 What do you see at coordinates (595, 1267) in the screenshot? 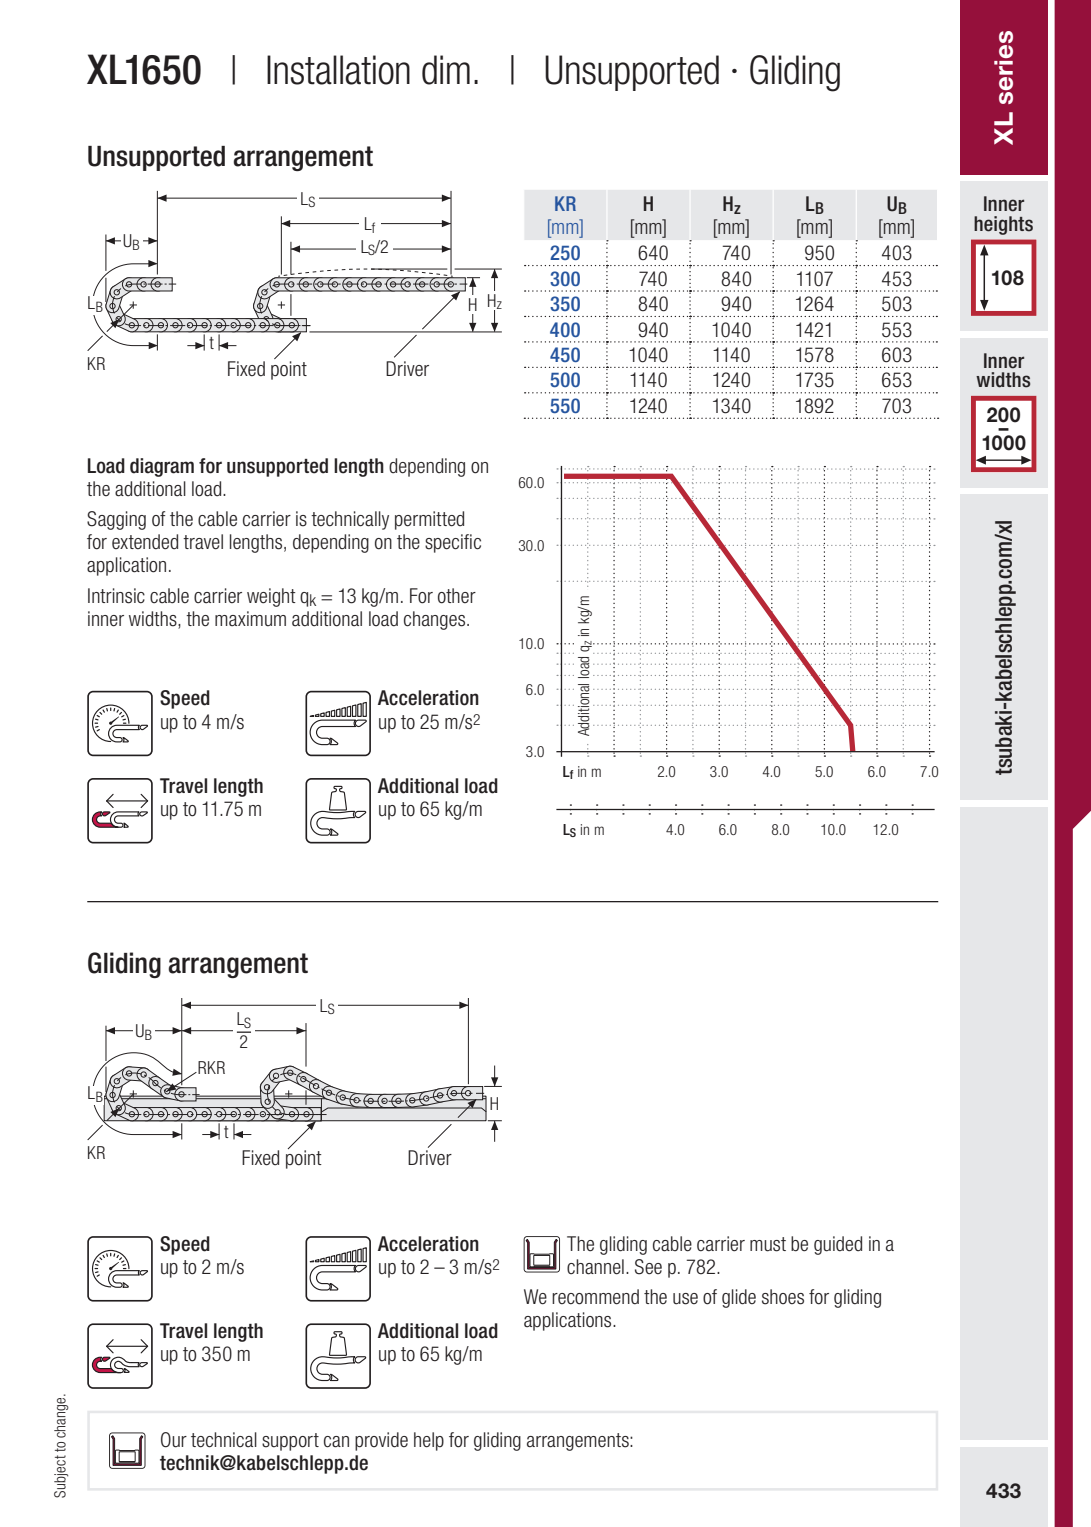
I see `channel` at bounding box center [595, 1267].
